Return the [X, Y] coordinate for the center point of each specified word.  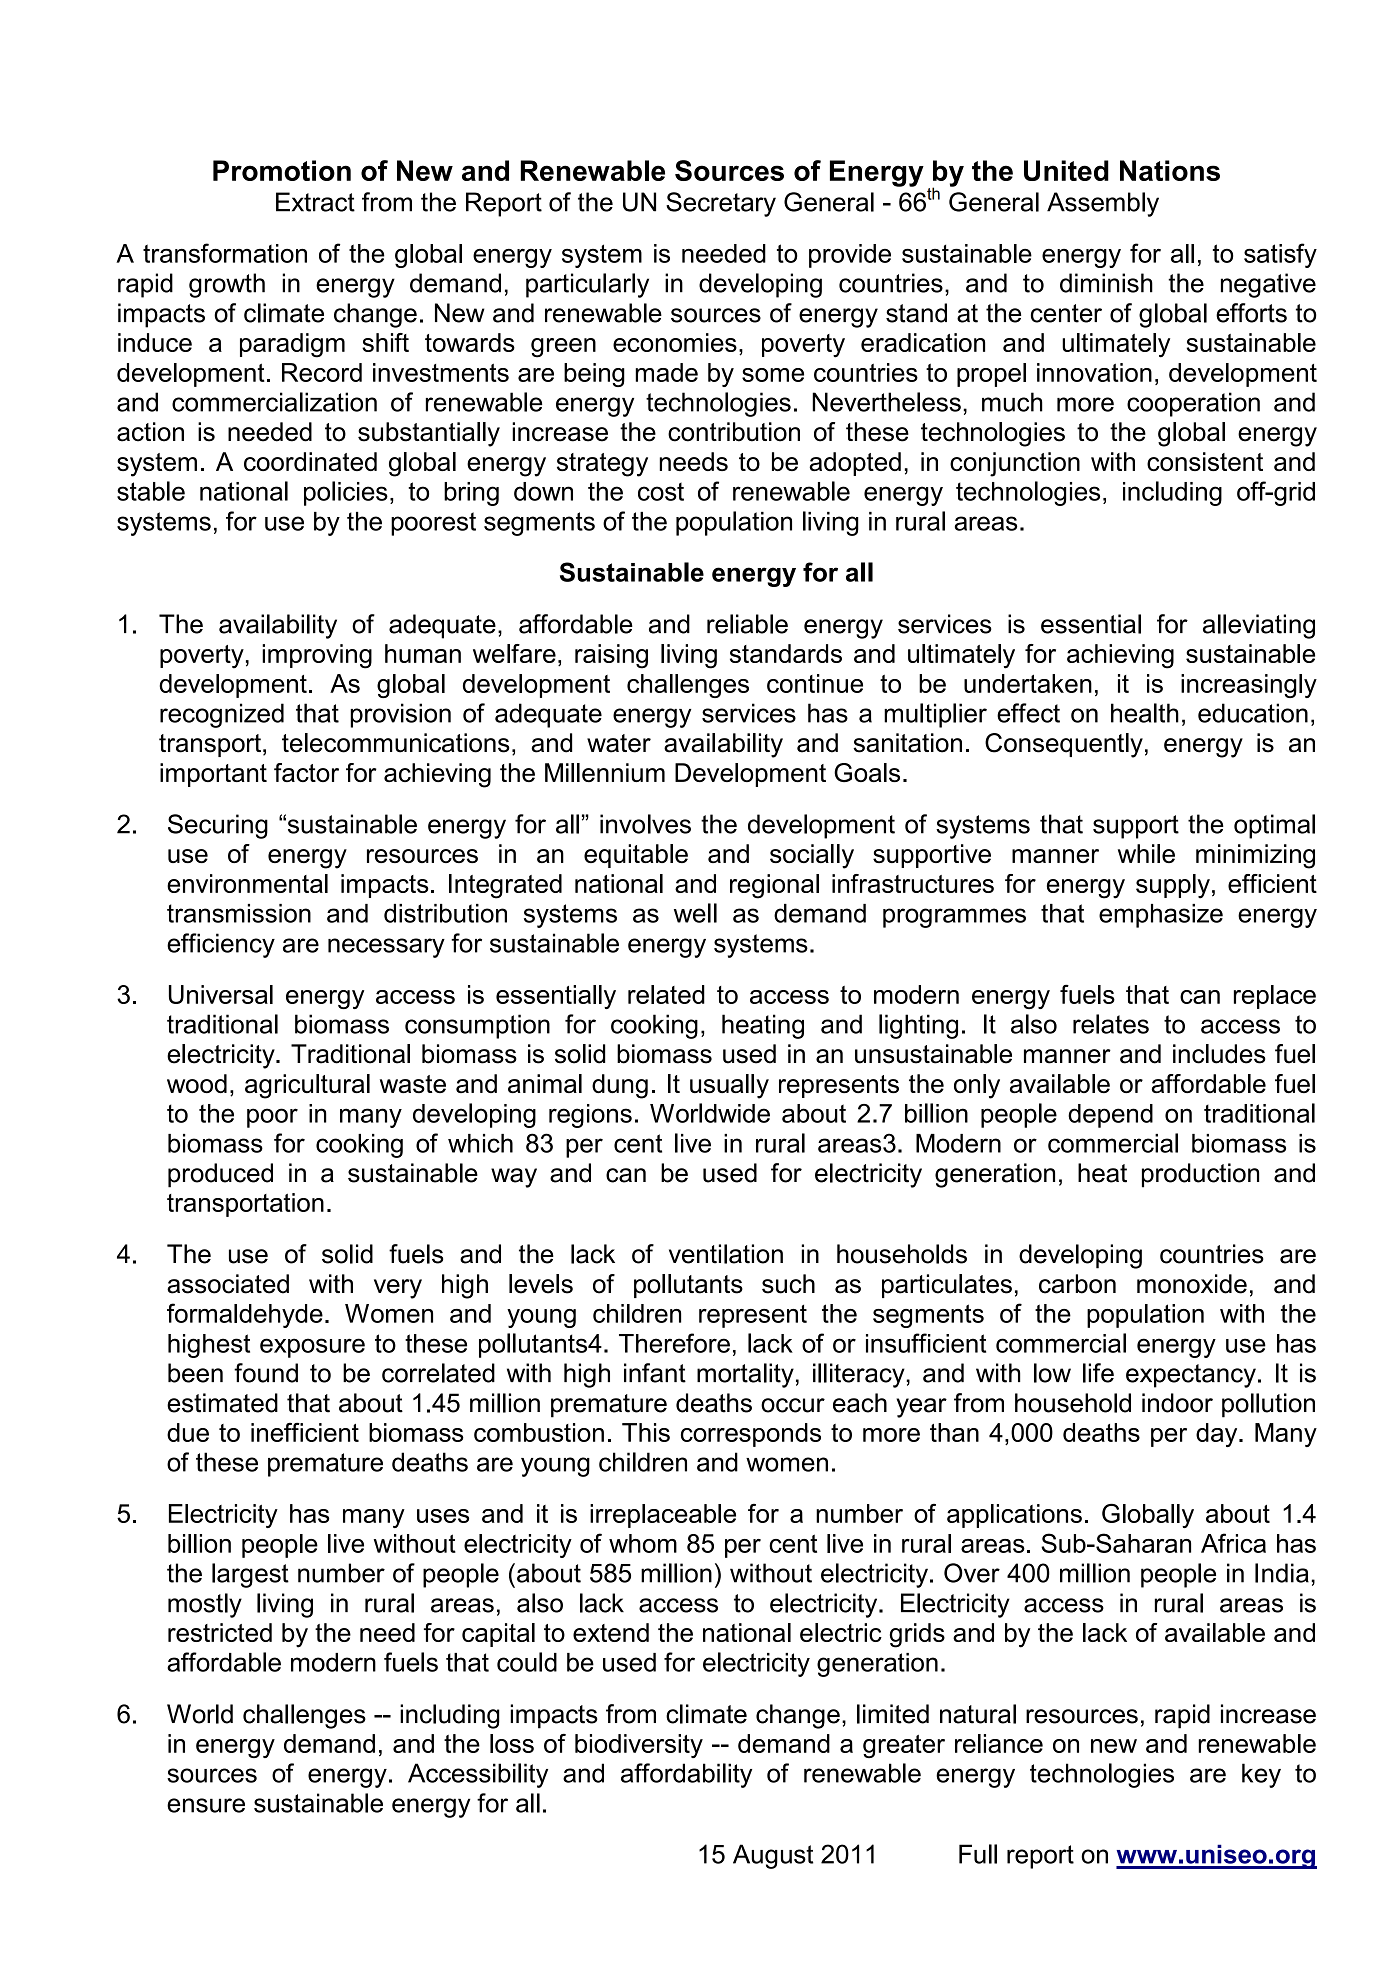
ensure [206, 1805]
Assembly [1103, 204]
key [1261, 1775]
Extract [315, 202]
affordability [686, 1775]
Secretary [721, 204]
